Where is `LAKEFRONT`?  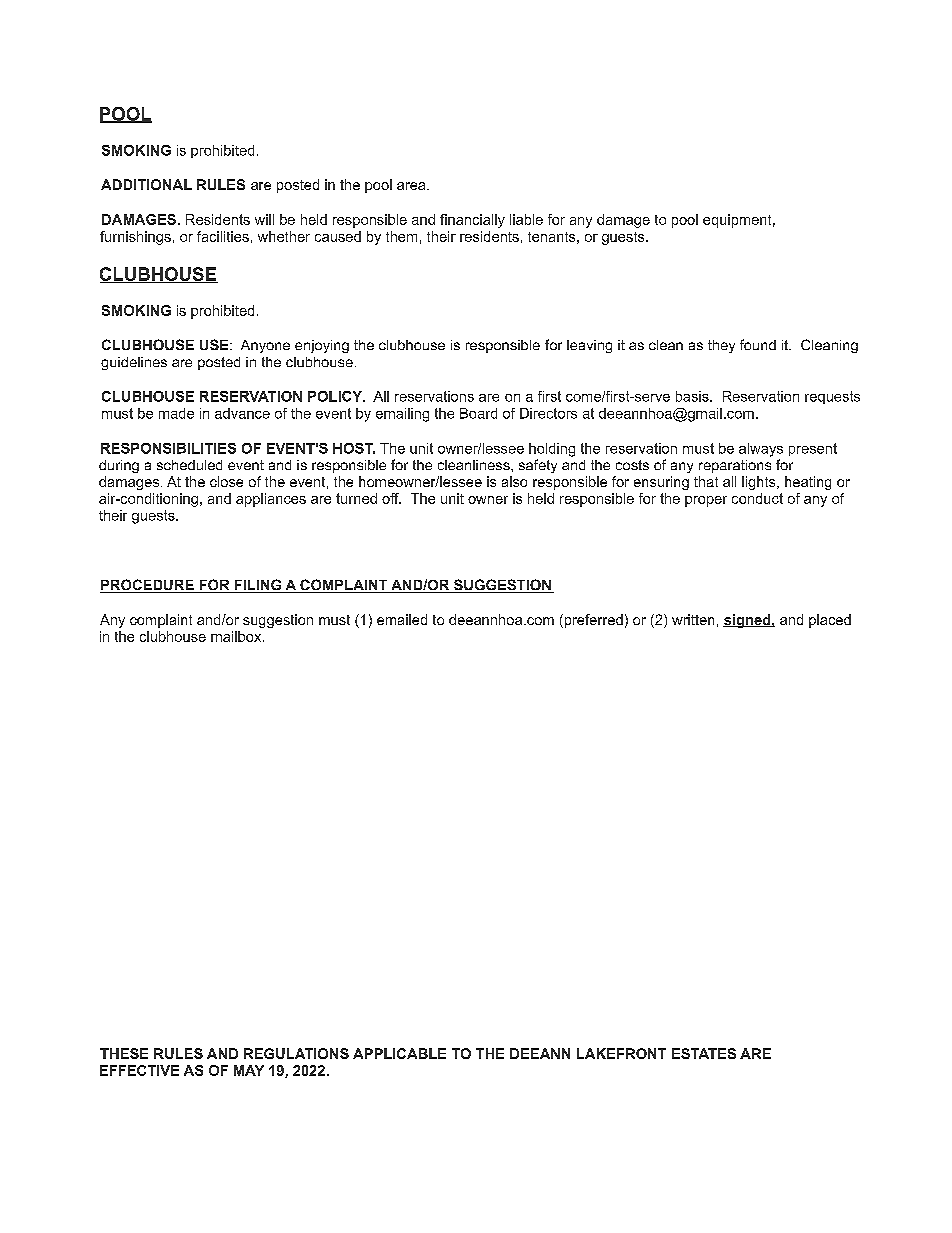 LAKEFRONT is located at coordinates (621, 1053).
